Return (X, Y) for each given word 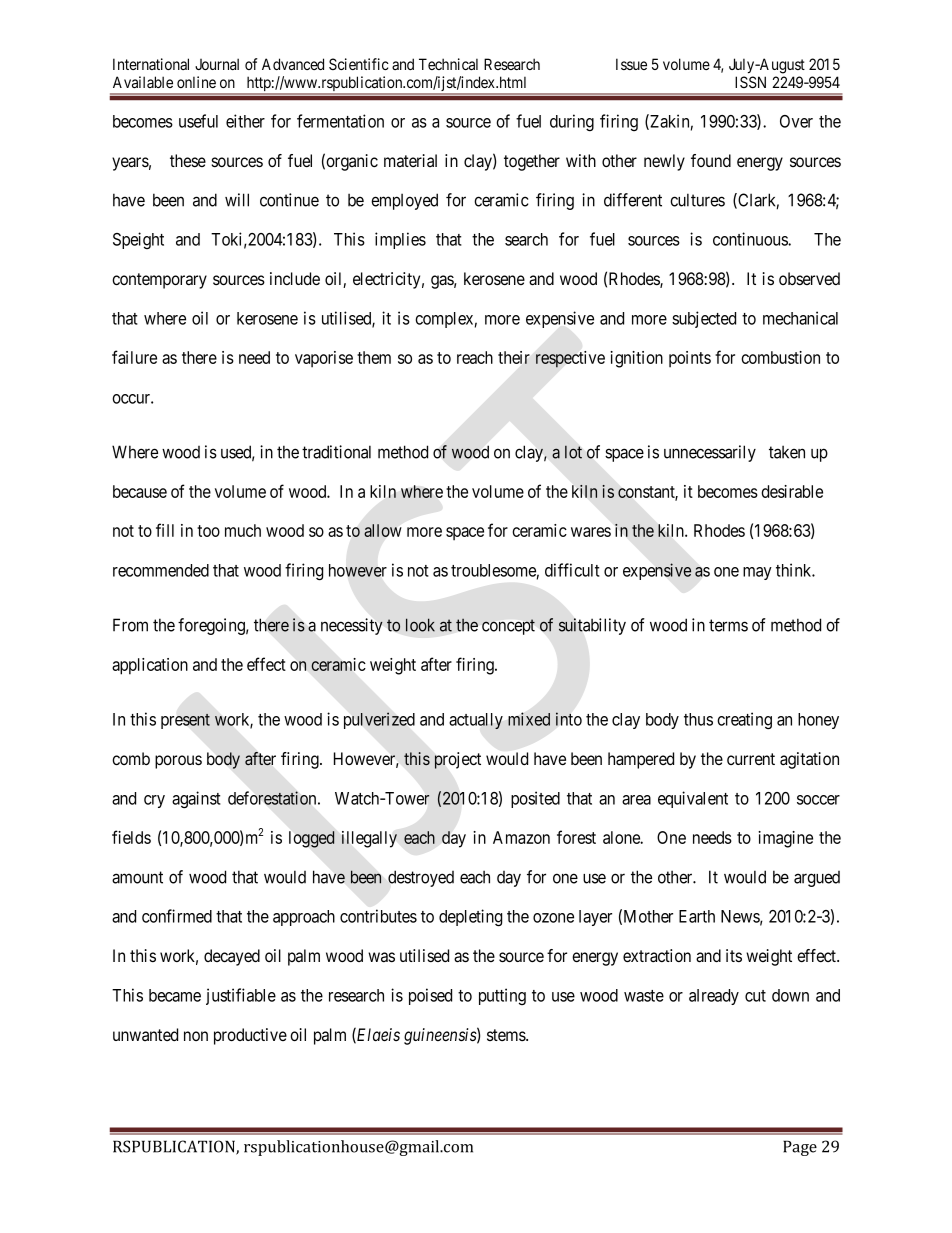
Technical (448, 64)
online (196, 82)
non (196, 1036)
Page (800, 1148)
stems (507, 1035)
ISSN (750, 82)
